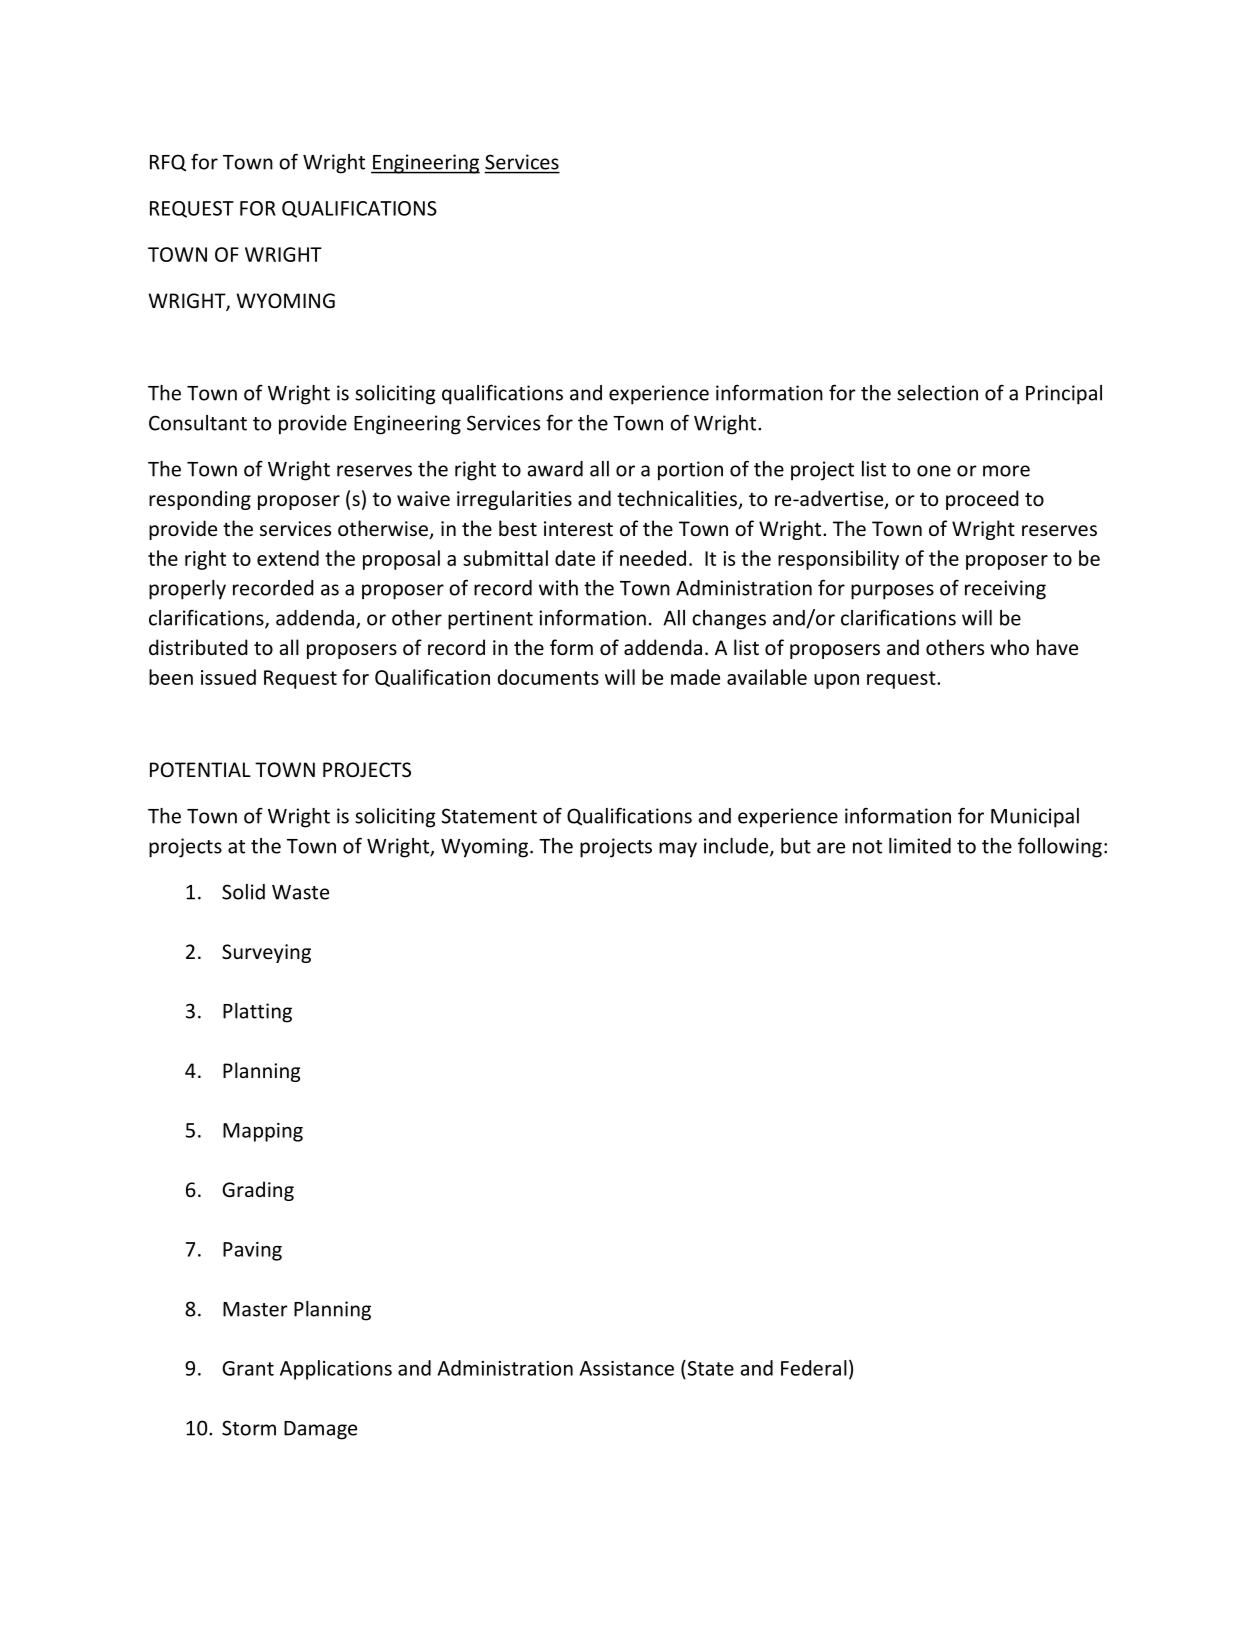 The image size is (1257, 1627). Describe the element at coordinates (814, 1368) in the screenshot. I see `Federal` at that location.
